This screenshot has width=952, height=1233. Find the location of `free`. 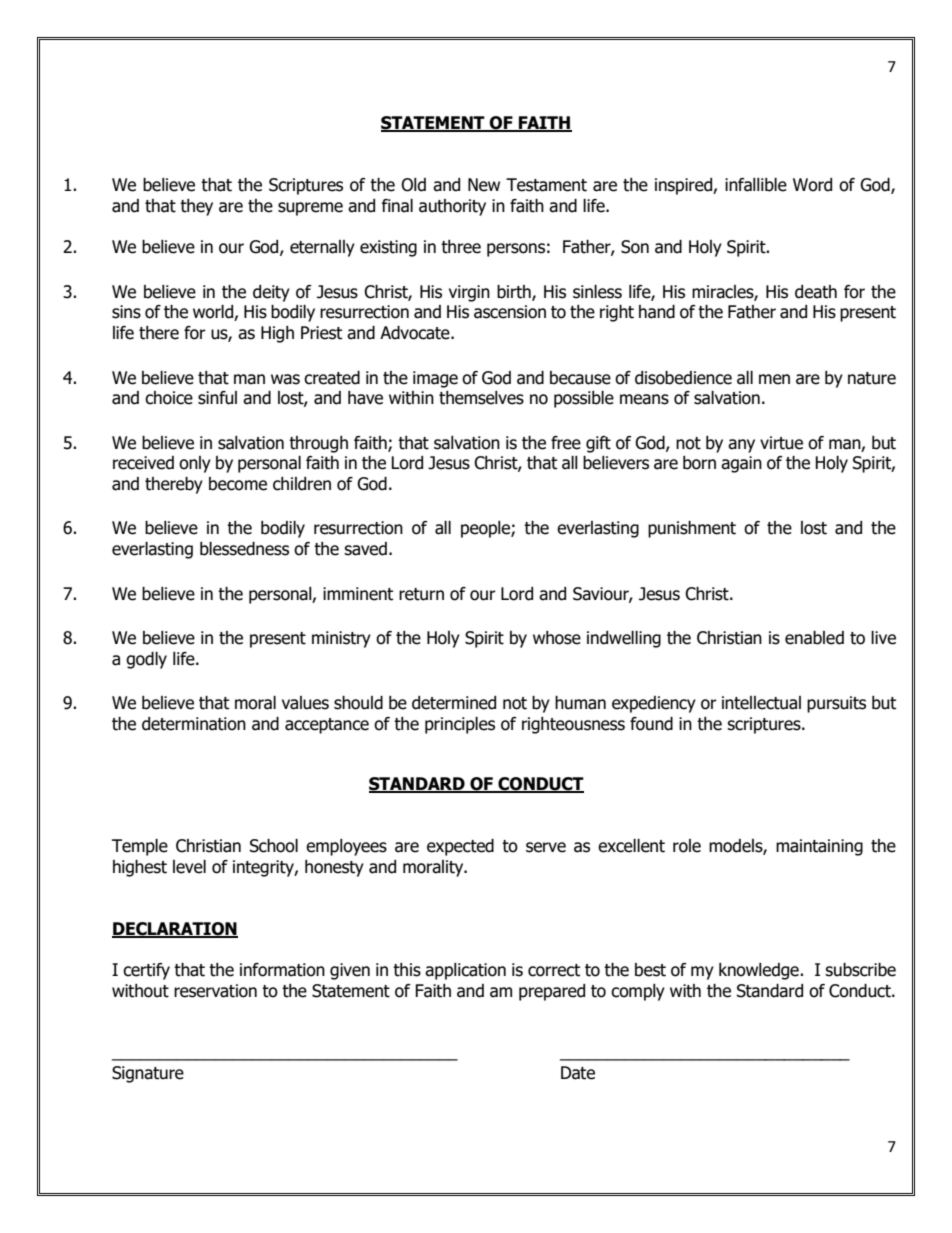

free is located at coordinates (566, 443).
